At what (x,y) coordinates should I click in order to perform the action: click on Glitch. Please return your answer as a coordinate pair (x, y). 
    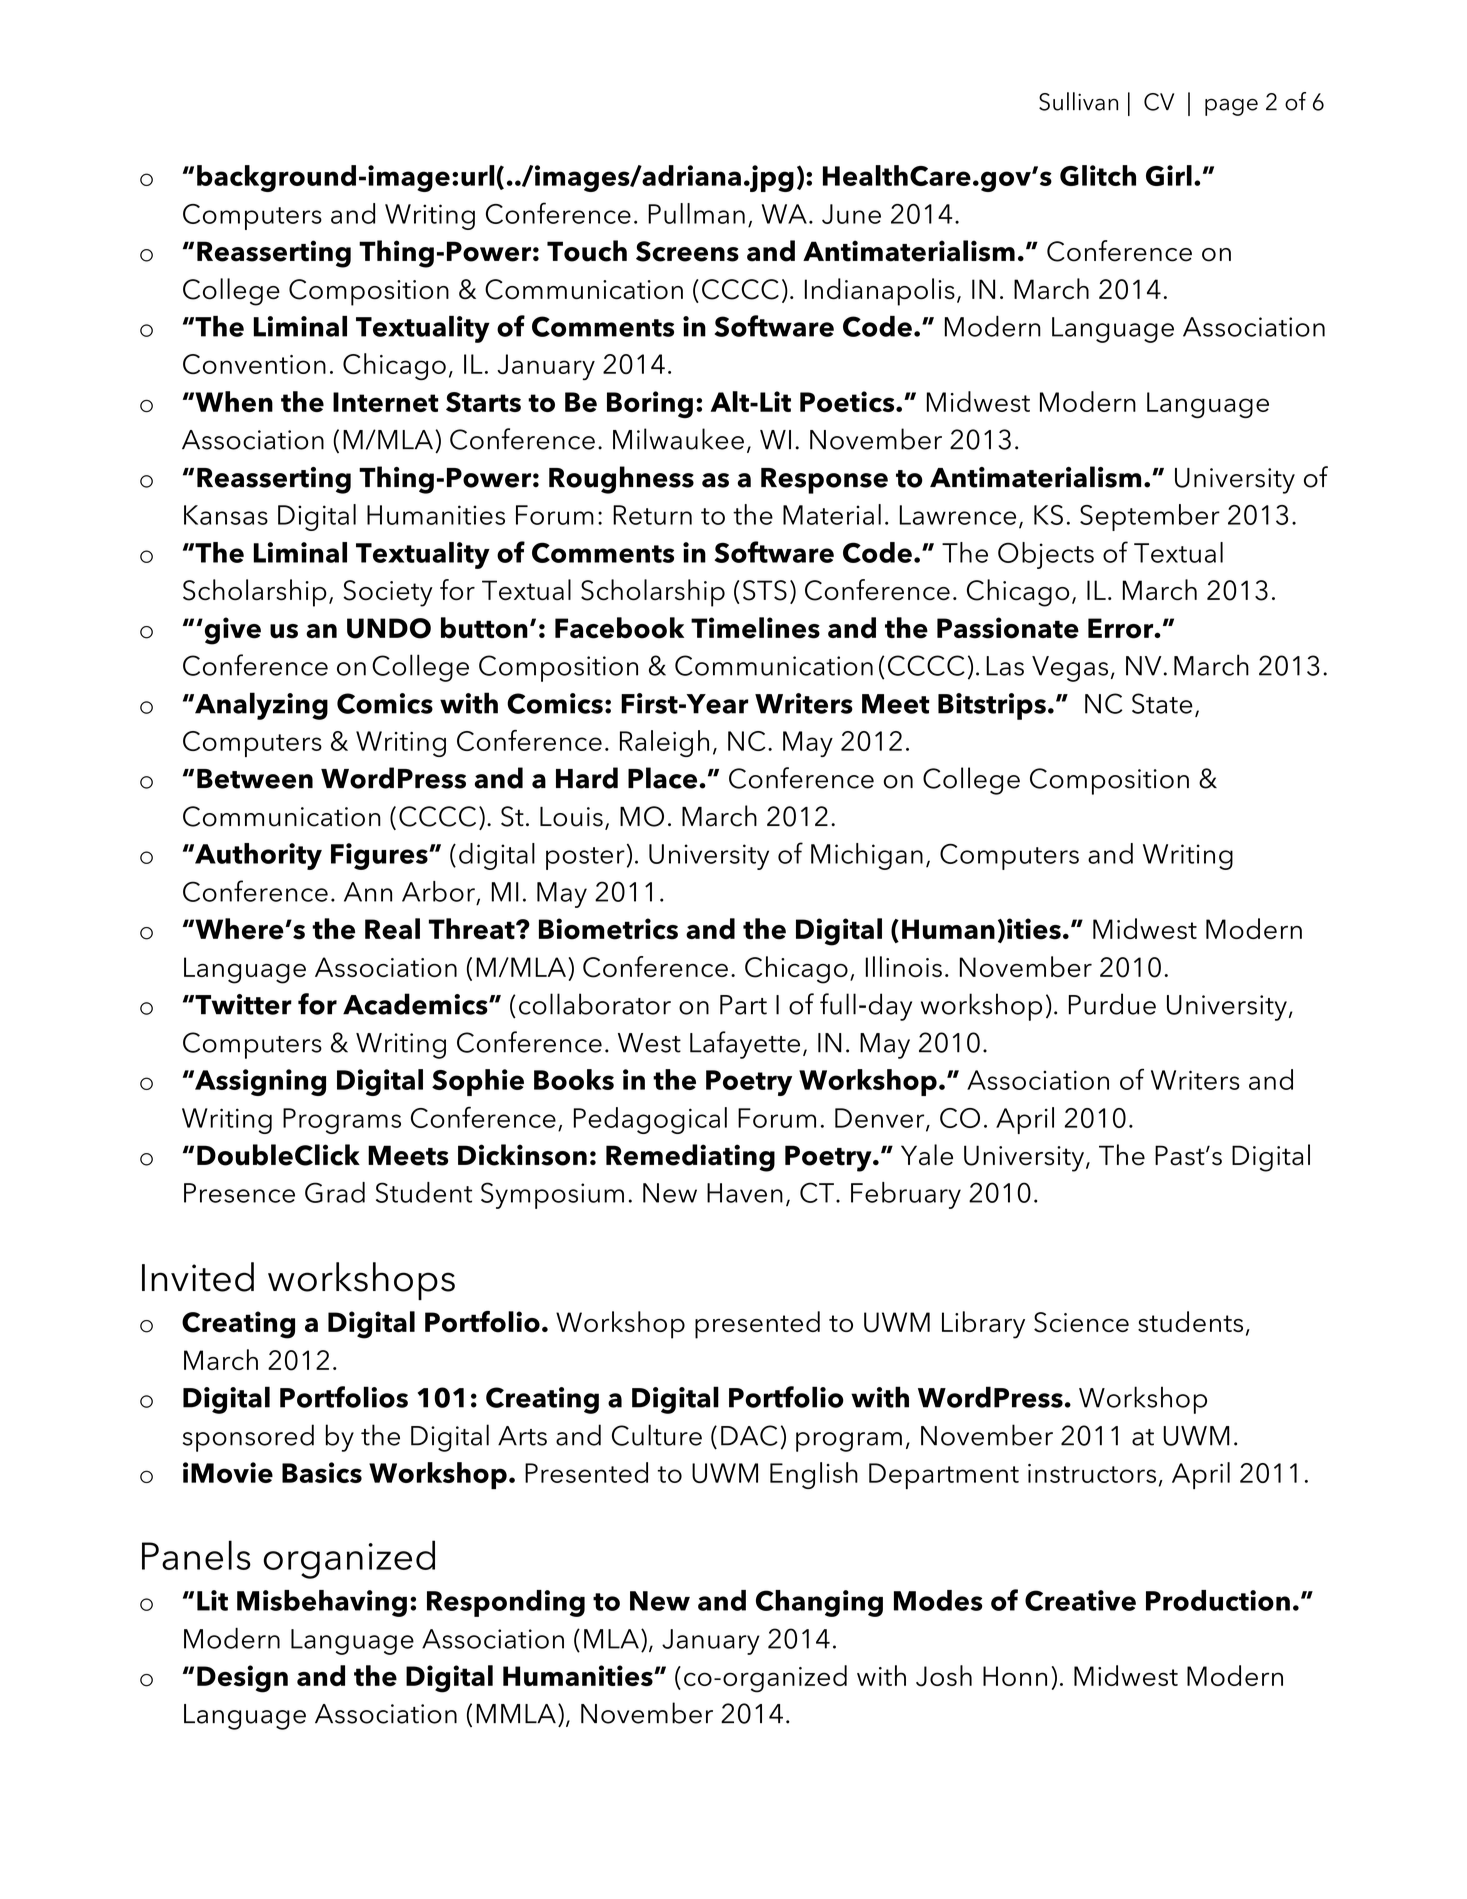
    Looking at the image, I should click on (1098, 175).
